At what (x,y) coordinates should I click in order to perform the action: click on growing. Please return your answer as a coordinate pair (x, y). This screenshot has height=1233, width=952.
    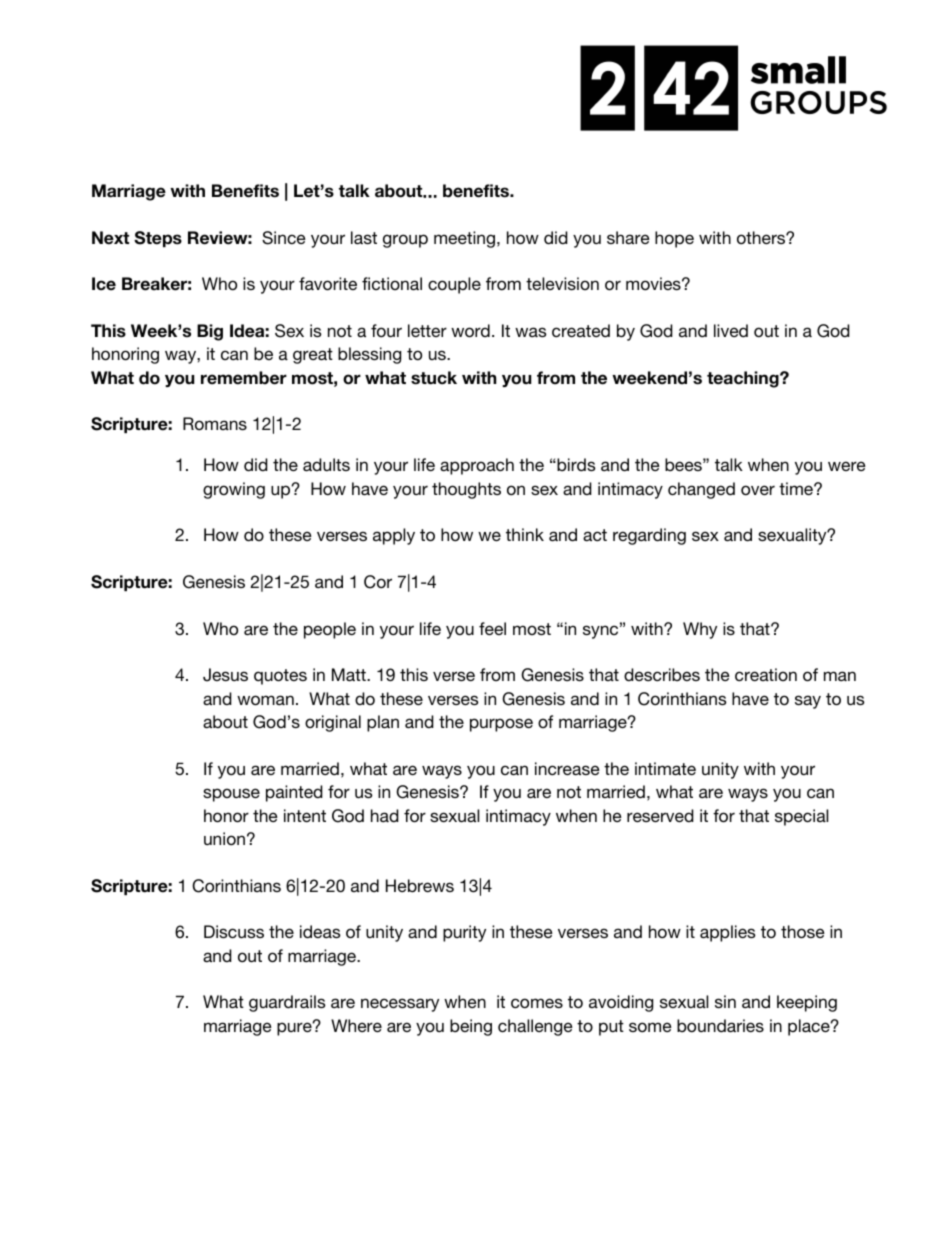
    Looking at the image, I should click on (234, 490).
